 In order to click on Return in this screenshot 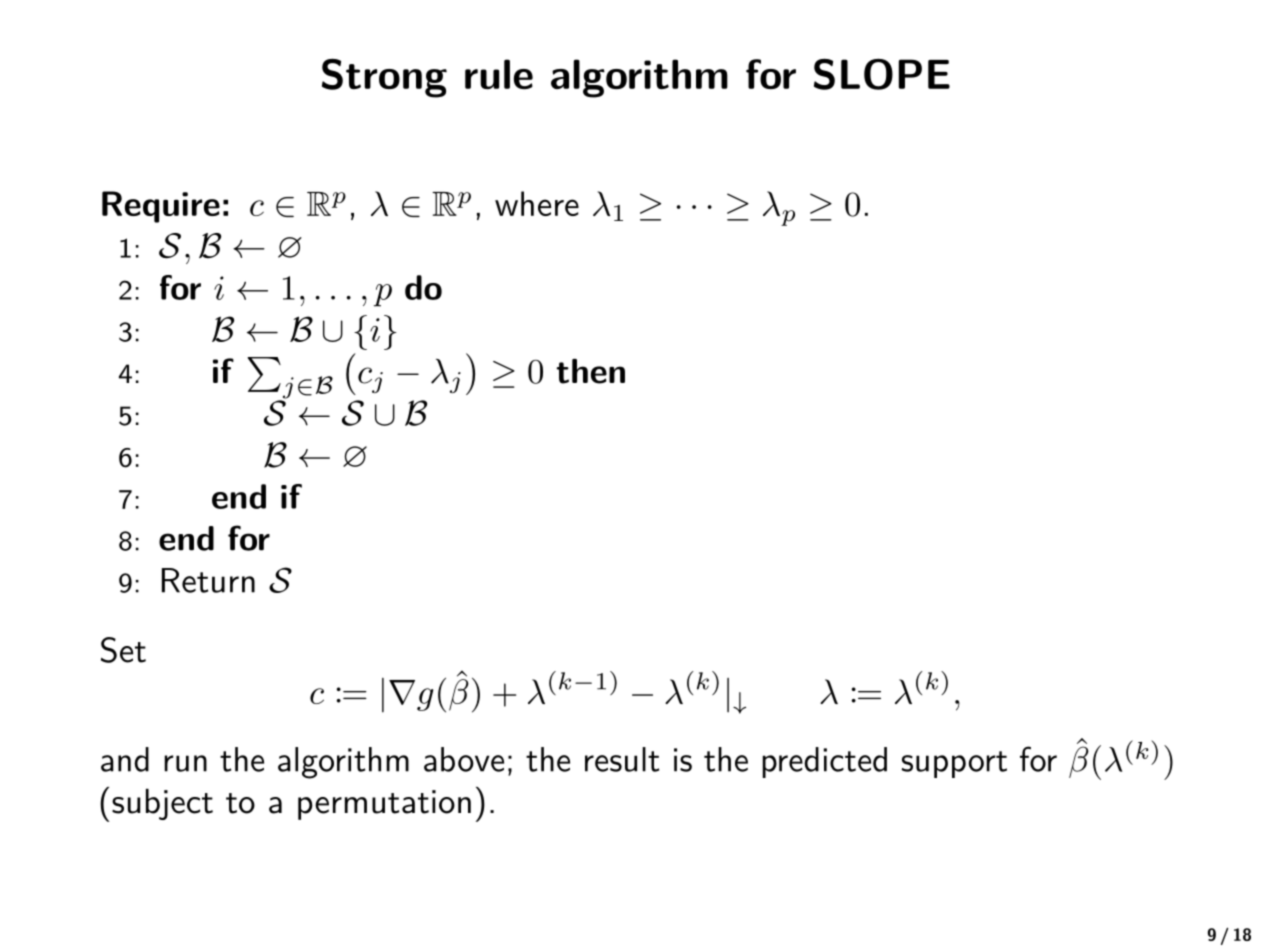, I will do `click(208, 580)`.
